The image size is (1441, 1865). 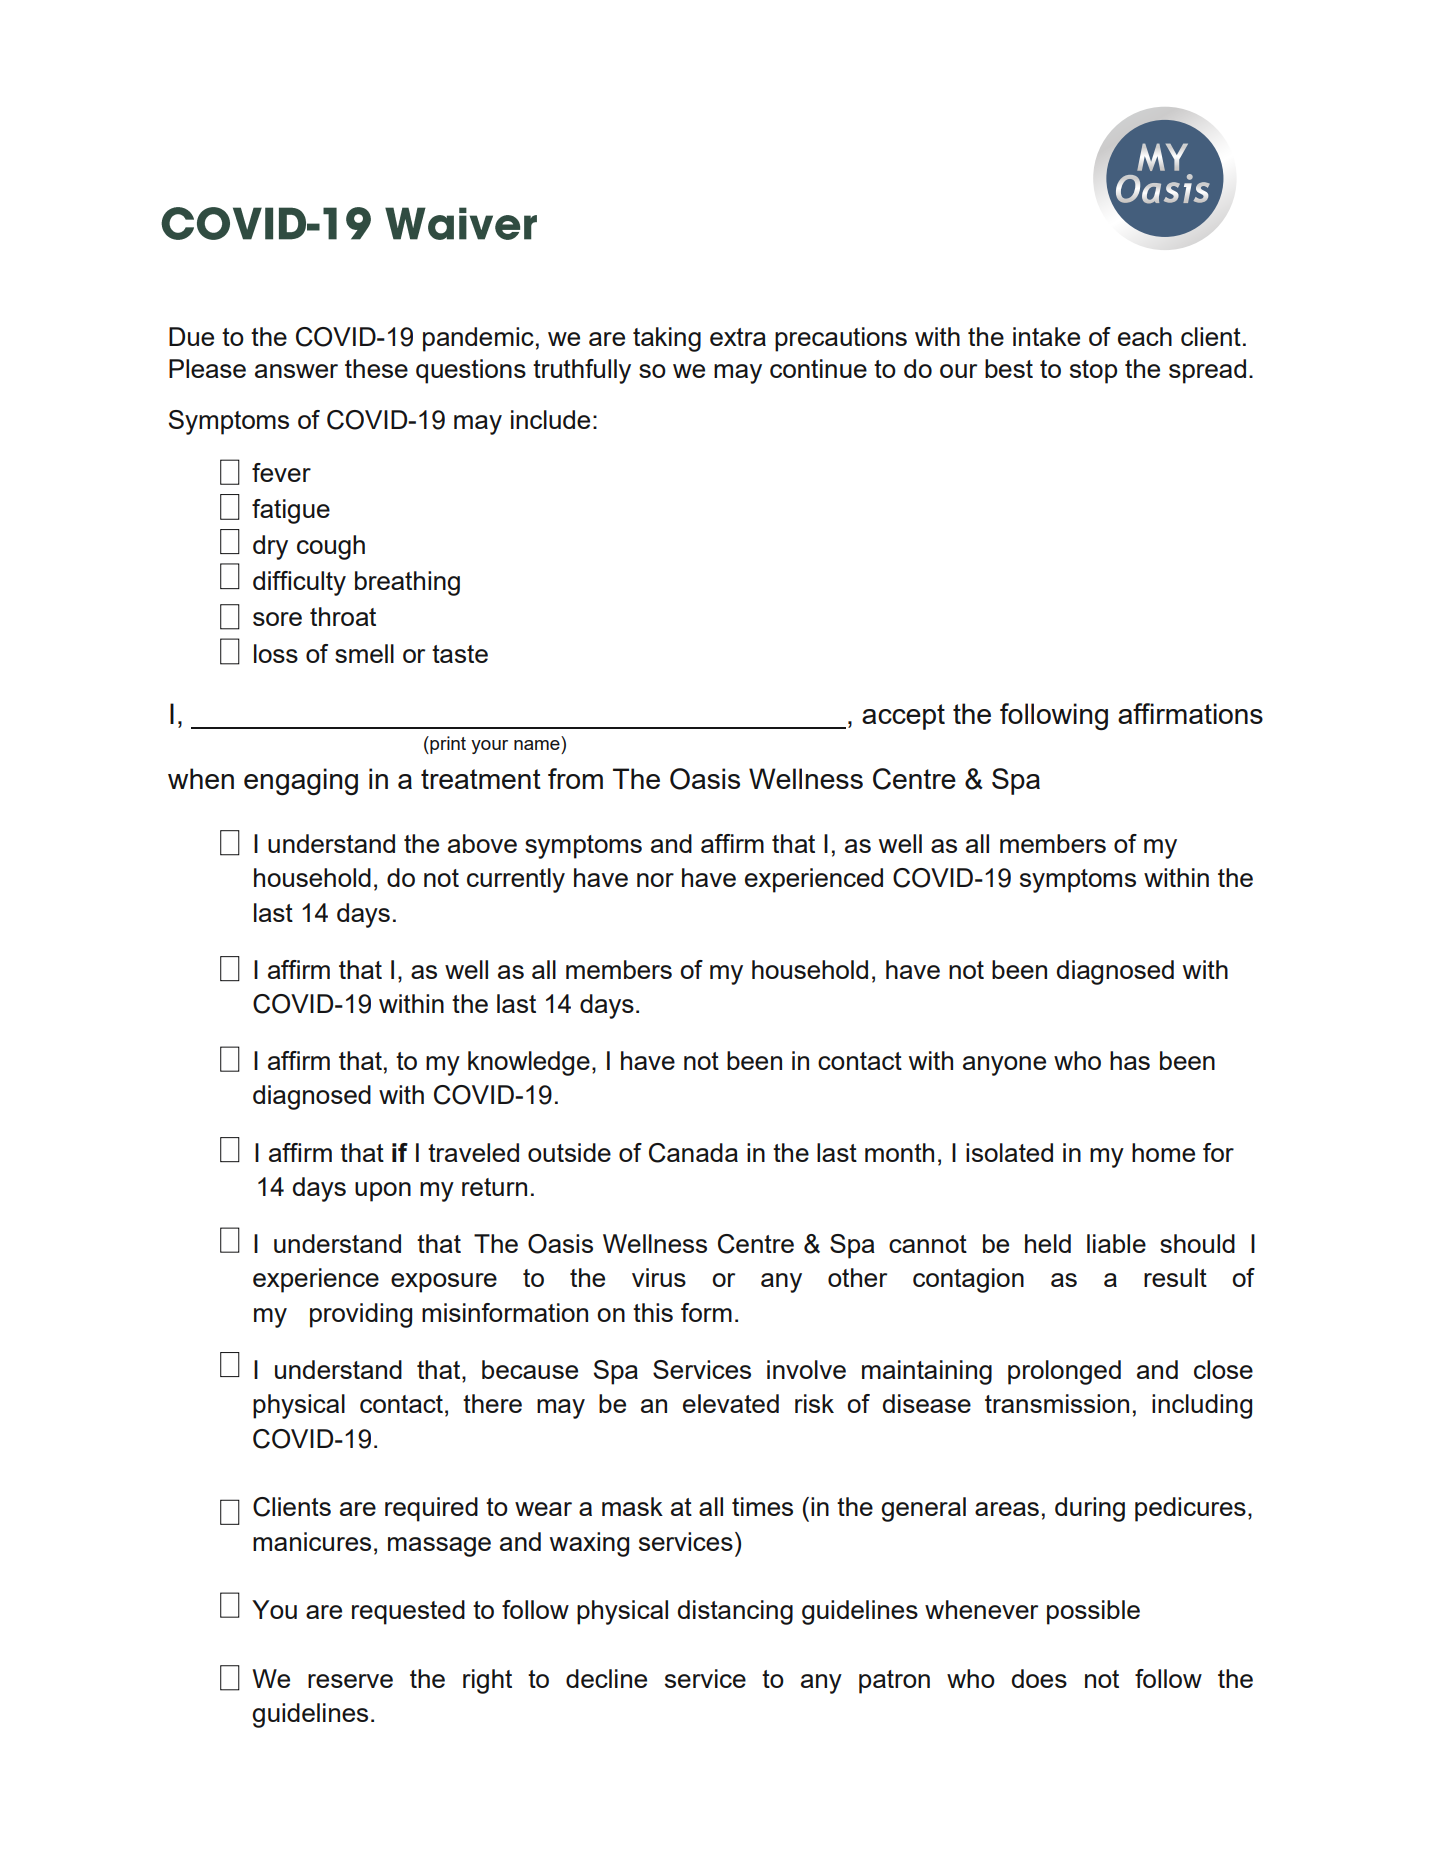 I want to click on from, so click(x=575, y=778).
